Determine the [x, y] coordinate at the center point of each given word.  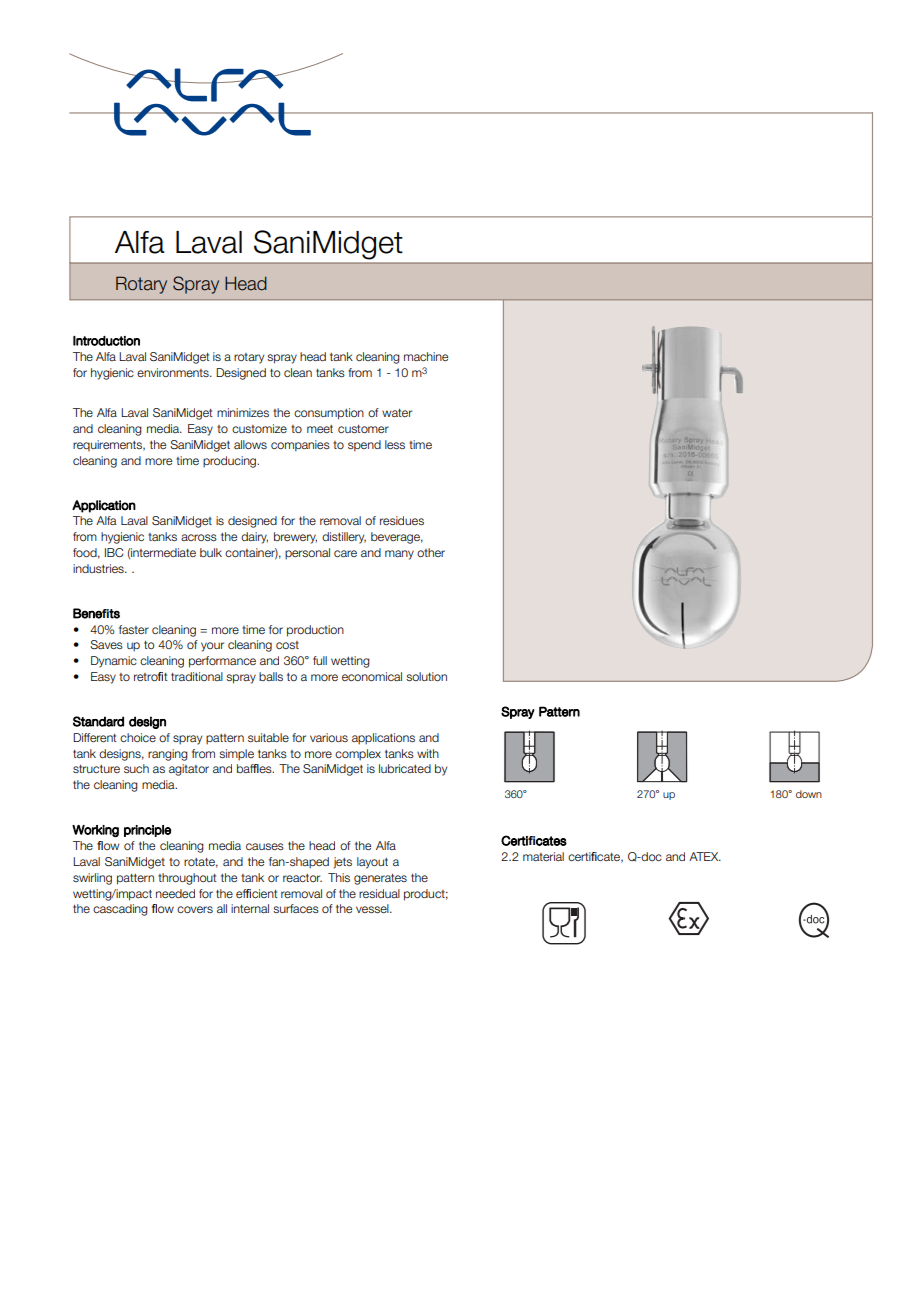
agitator [189, 770]
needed [175, 893]
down [809, 794]
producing [231, 462]
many [399, 555]
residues [402, 520]
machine [426, 356]
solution [426, 676]
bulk [211, 552]
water [397, 413]
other [431, 552]
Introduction [106, 341]
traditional [197, 676]
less [395, 444]
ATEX [705, 856]
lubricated [405, 768]
